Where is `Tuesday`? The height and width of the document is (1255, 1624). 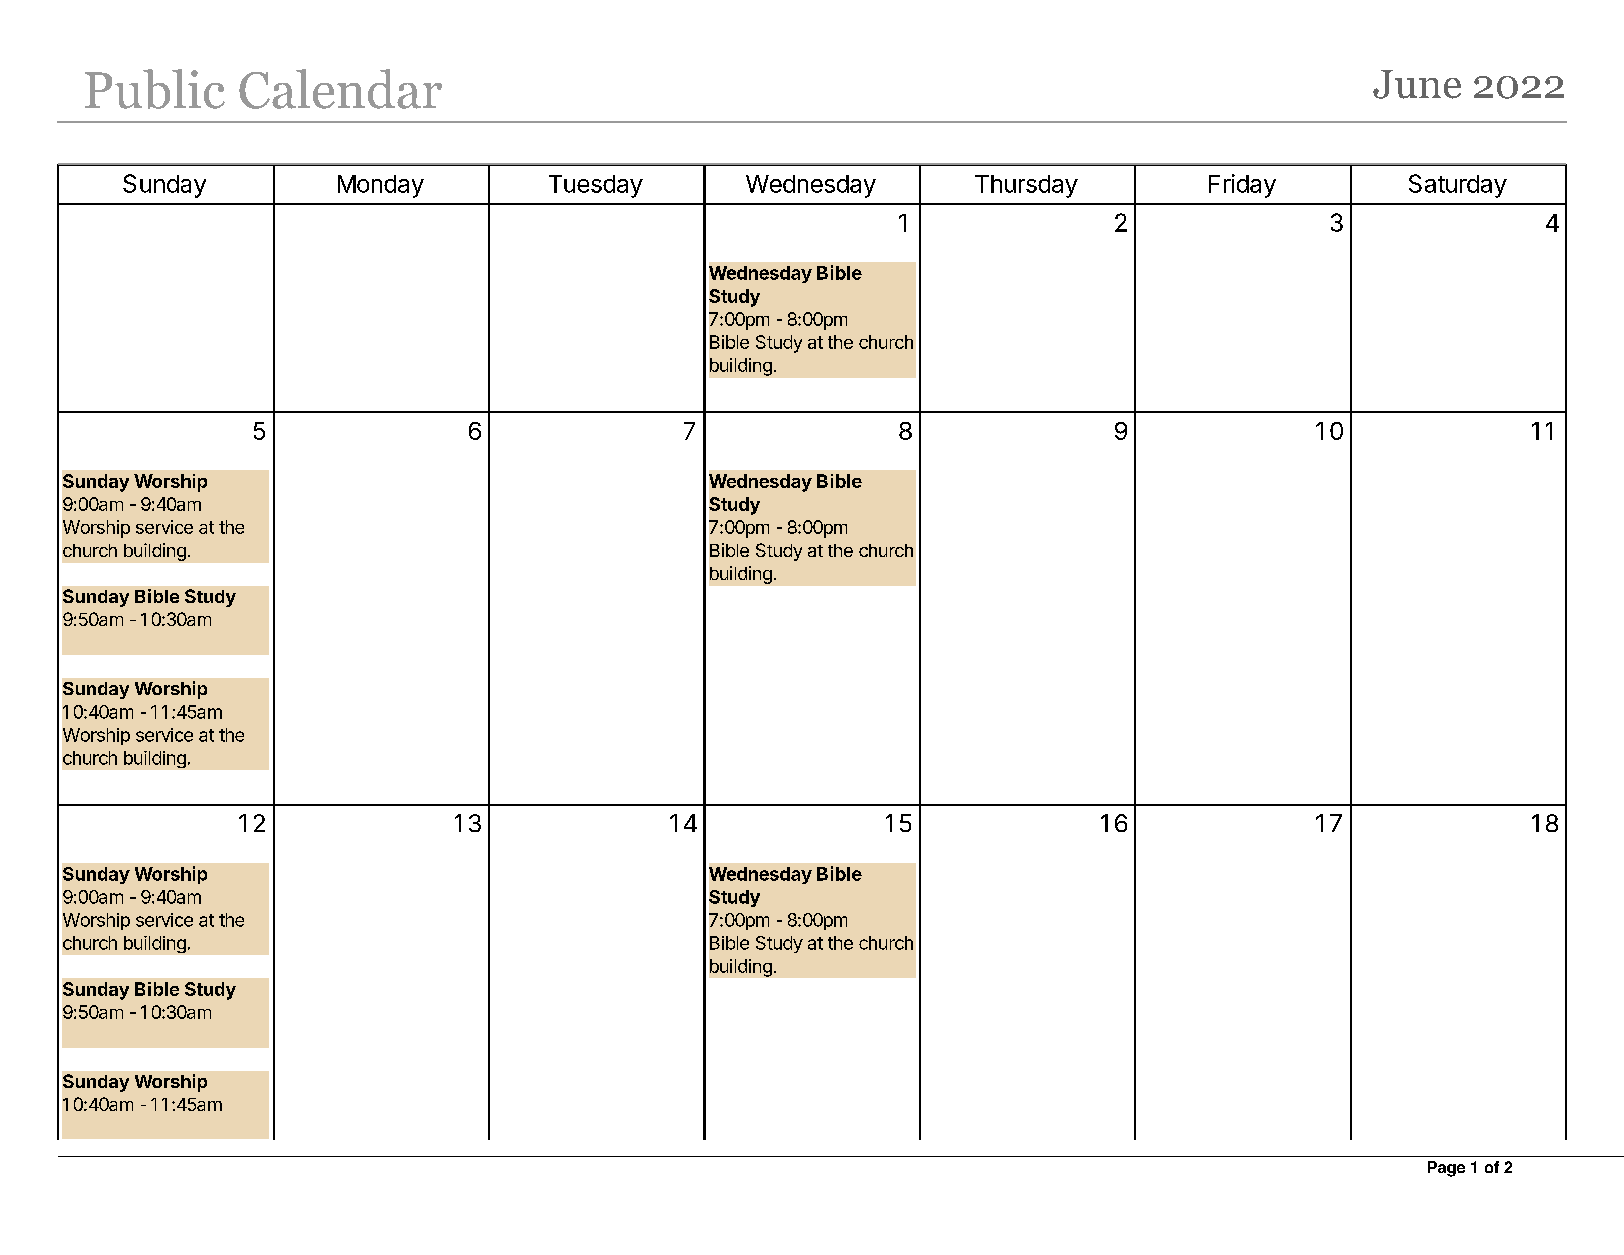
Tuesday is located at coordinates (596, 186).
